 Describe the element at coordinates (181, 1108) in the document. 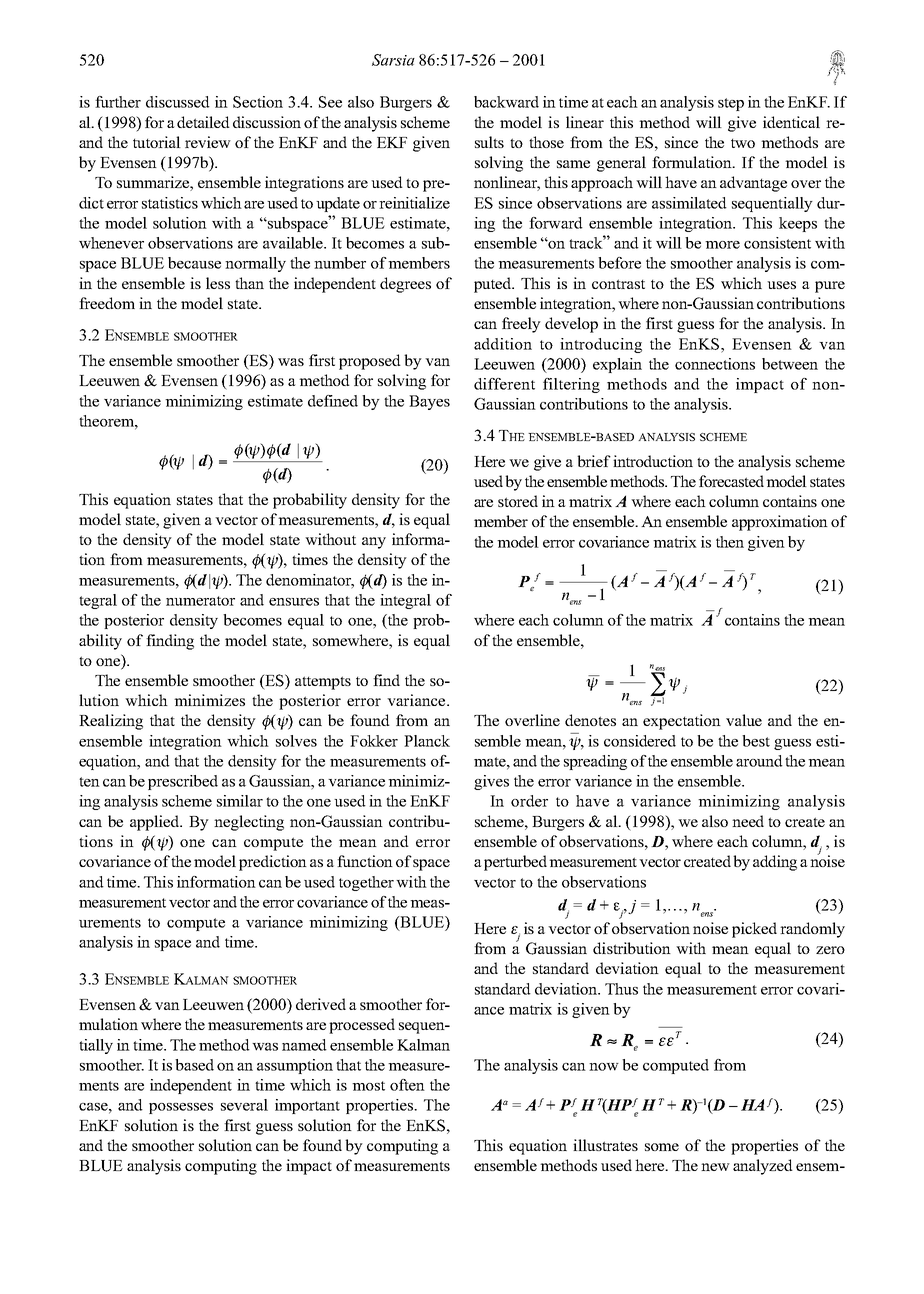

I see `possesses` at that location.
